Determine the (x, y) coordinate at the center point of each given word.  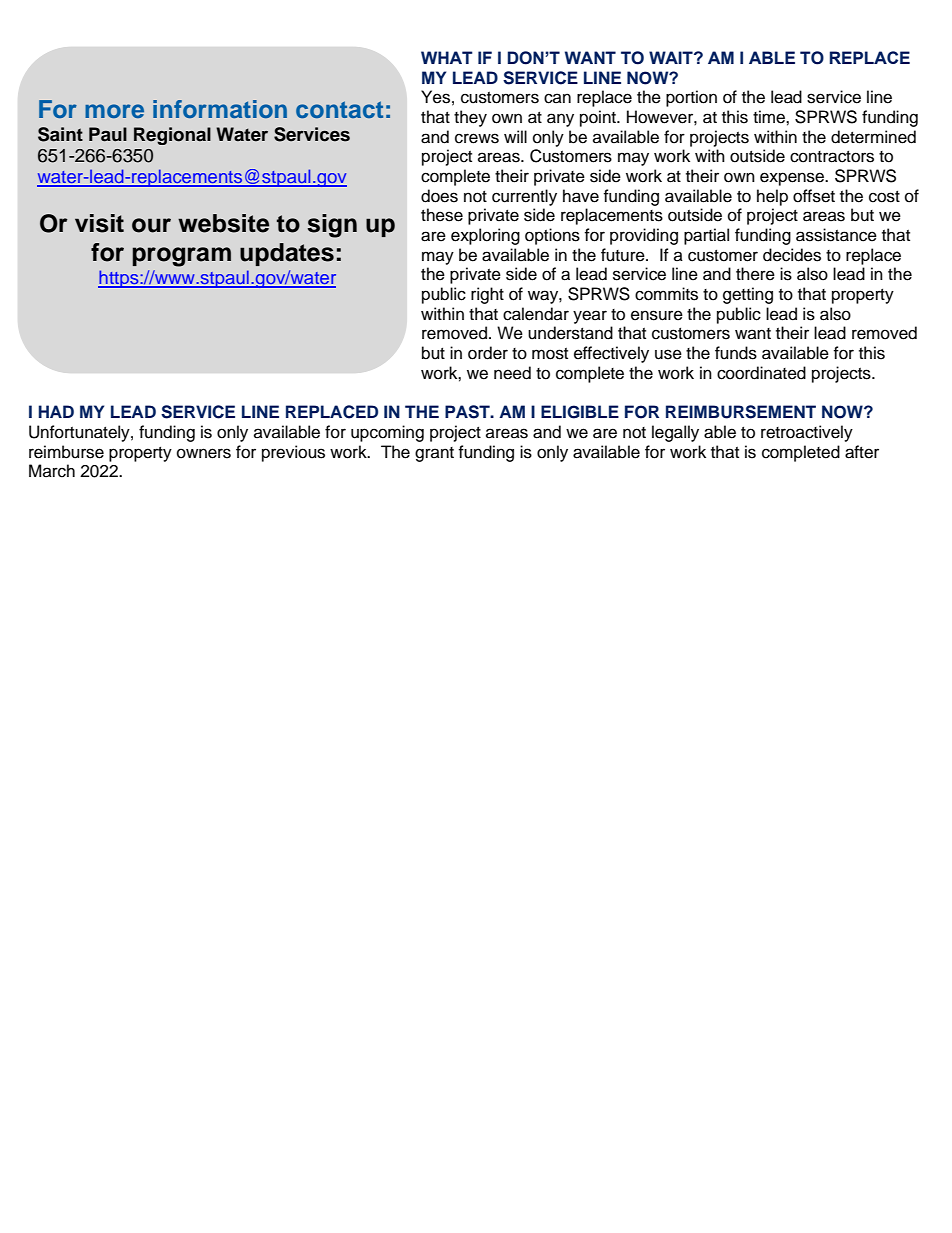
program (181, 257)
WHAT (447, 57)
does (439, 196)
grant (434, 454)
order (488, 353)
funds (736, 353)
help (772, 197)
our (151, 225)
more (114, 111)
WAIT (672, 57)
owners (204, 453)
